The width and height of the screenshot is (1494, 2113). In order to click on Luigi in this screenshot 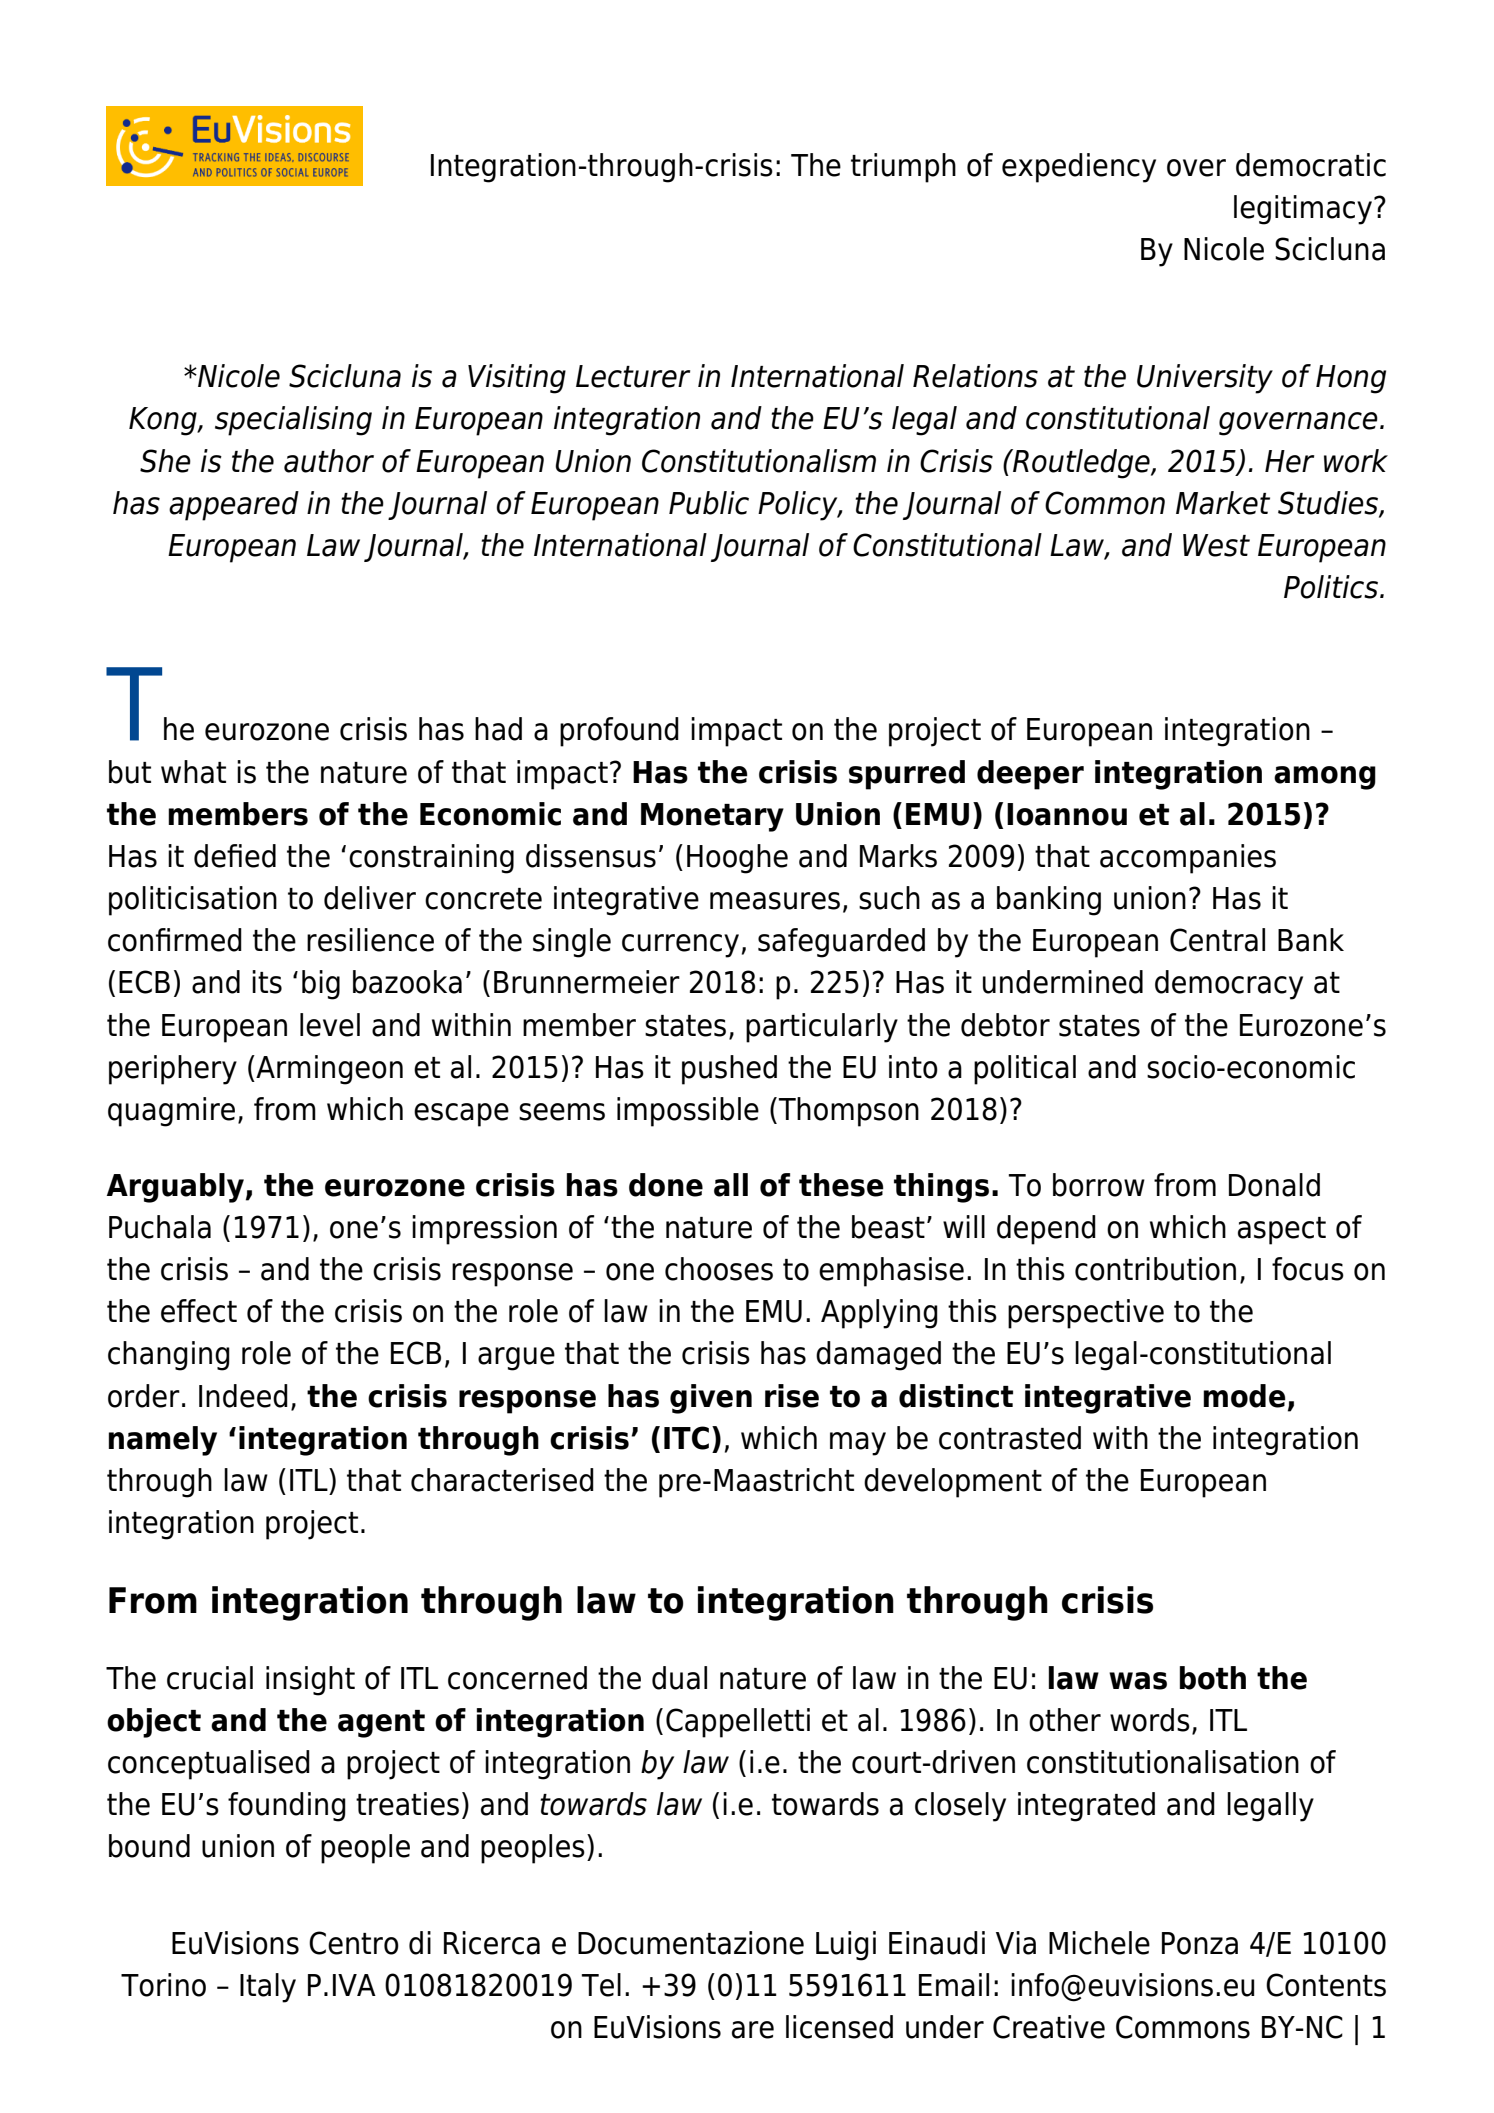, I will do `click(846, 1946)`.
